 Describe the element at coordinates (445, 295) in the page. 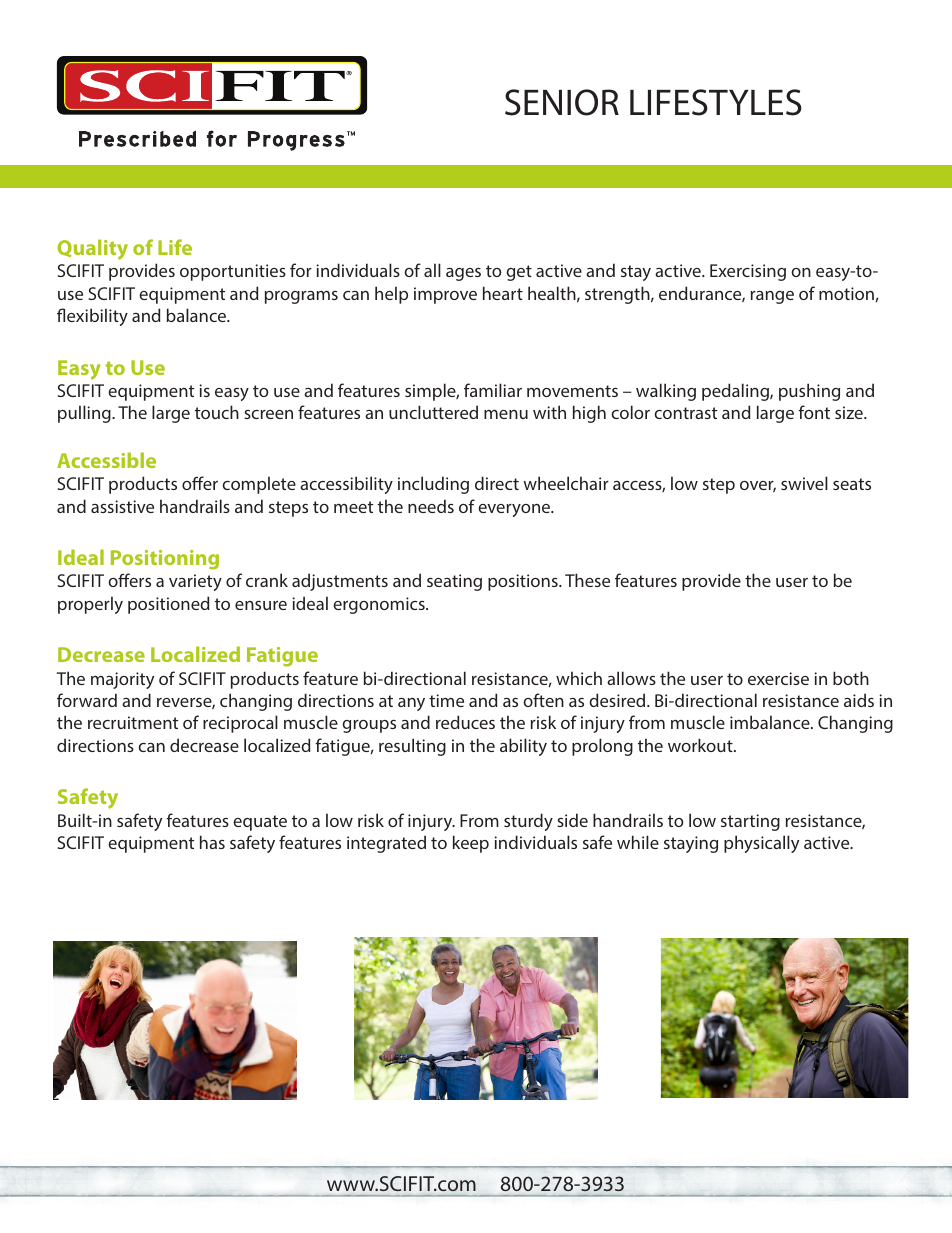

I see `improve` at that location.
